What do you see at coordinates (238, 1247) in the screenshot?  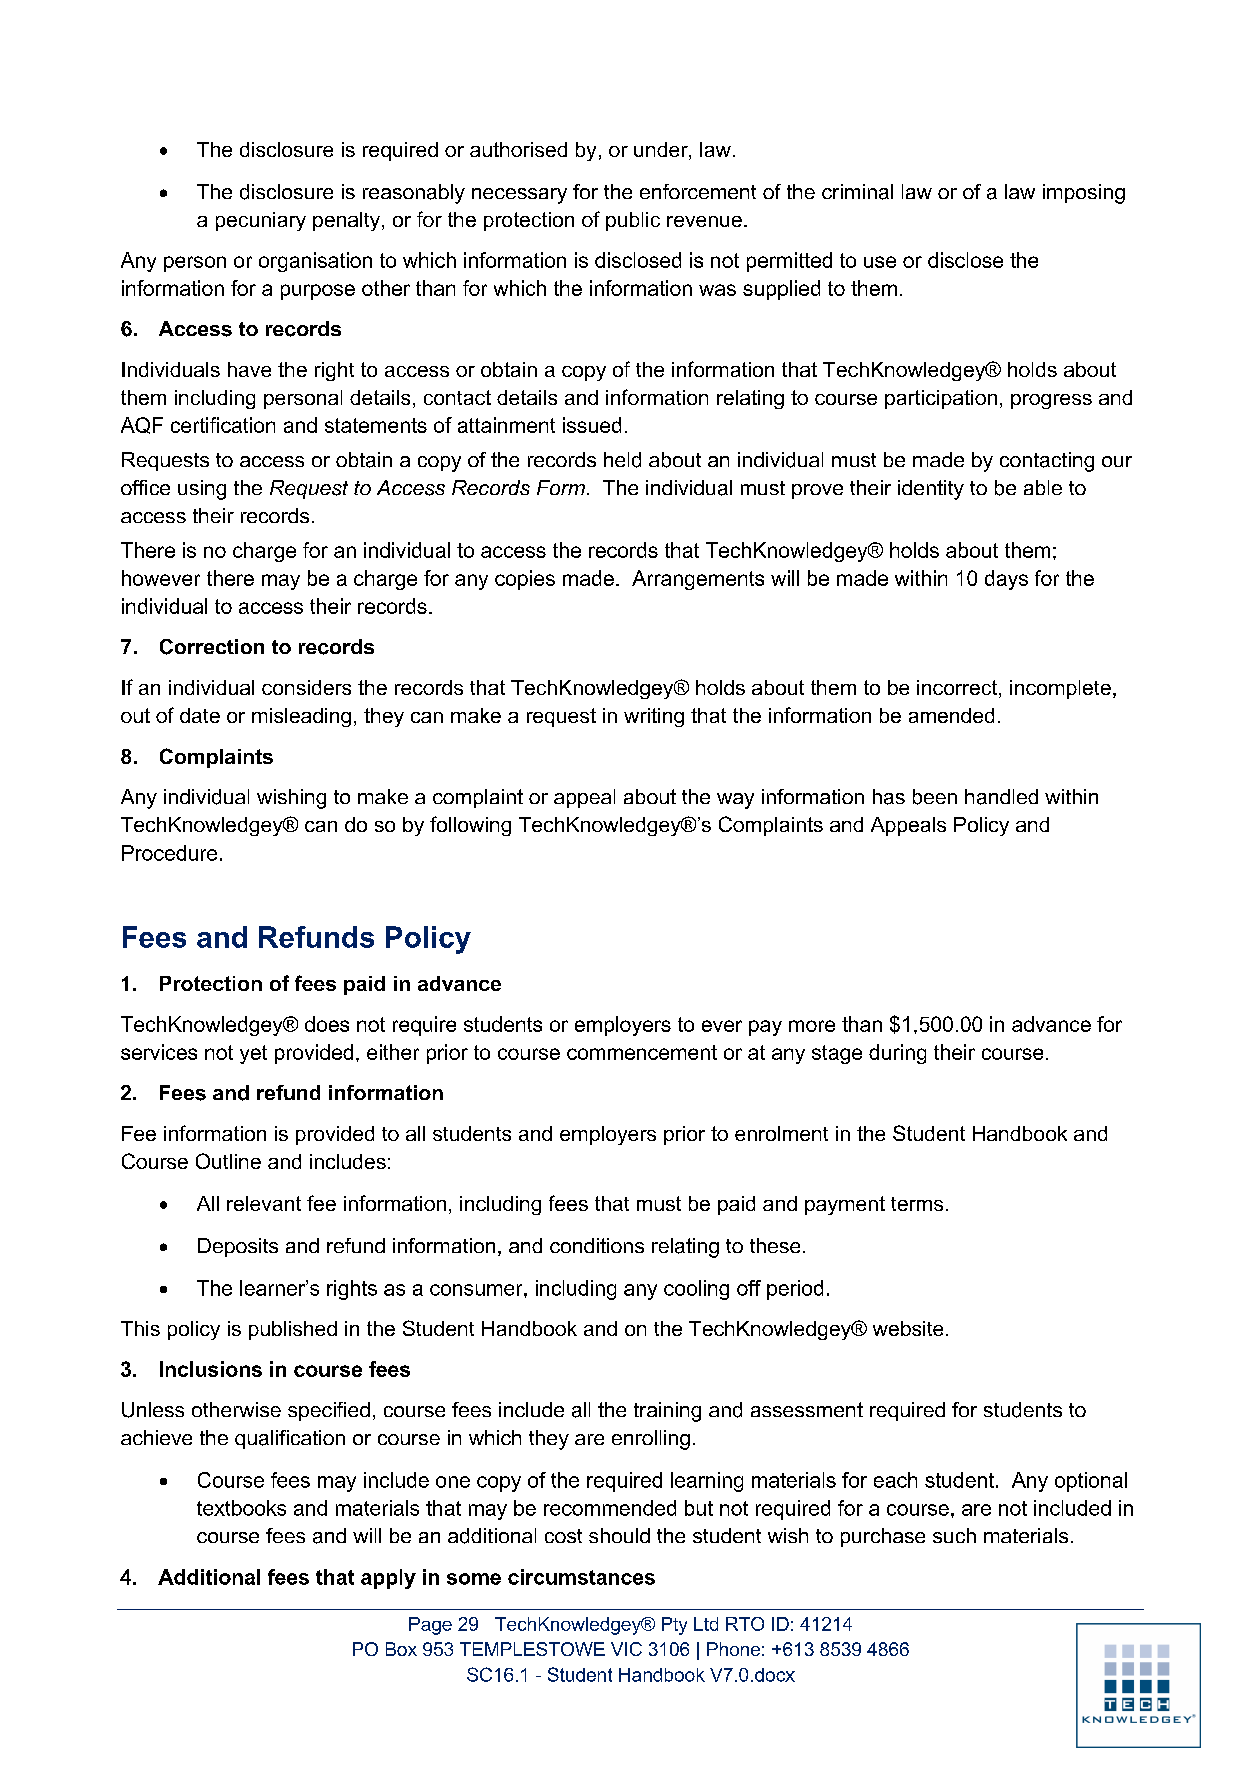 I see `Deposits` at bounding box center [238, 1247].
